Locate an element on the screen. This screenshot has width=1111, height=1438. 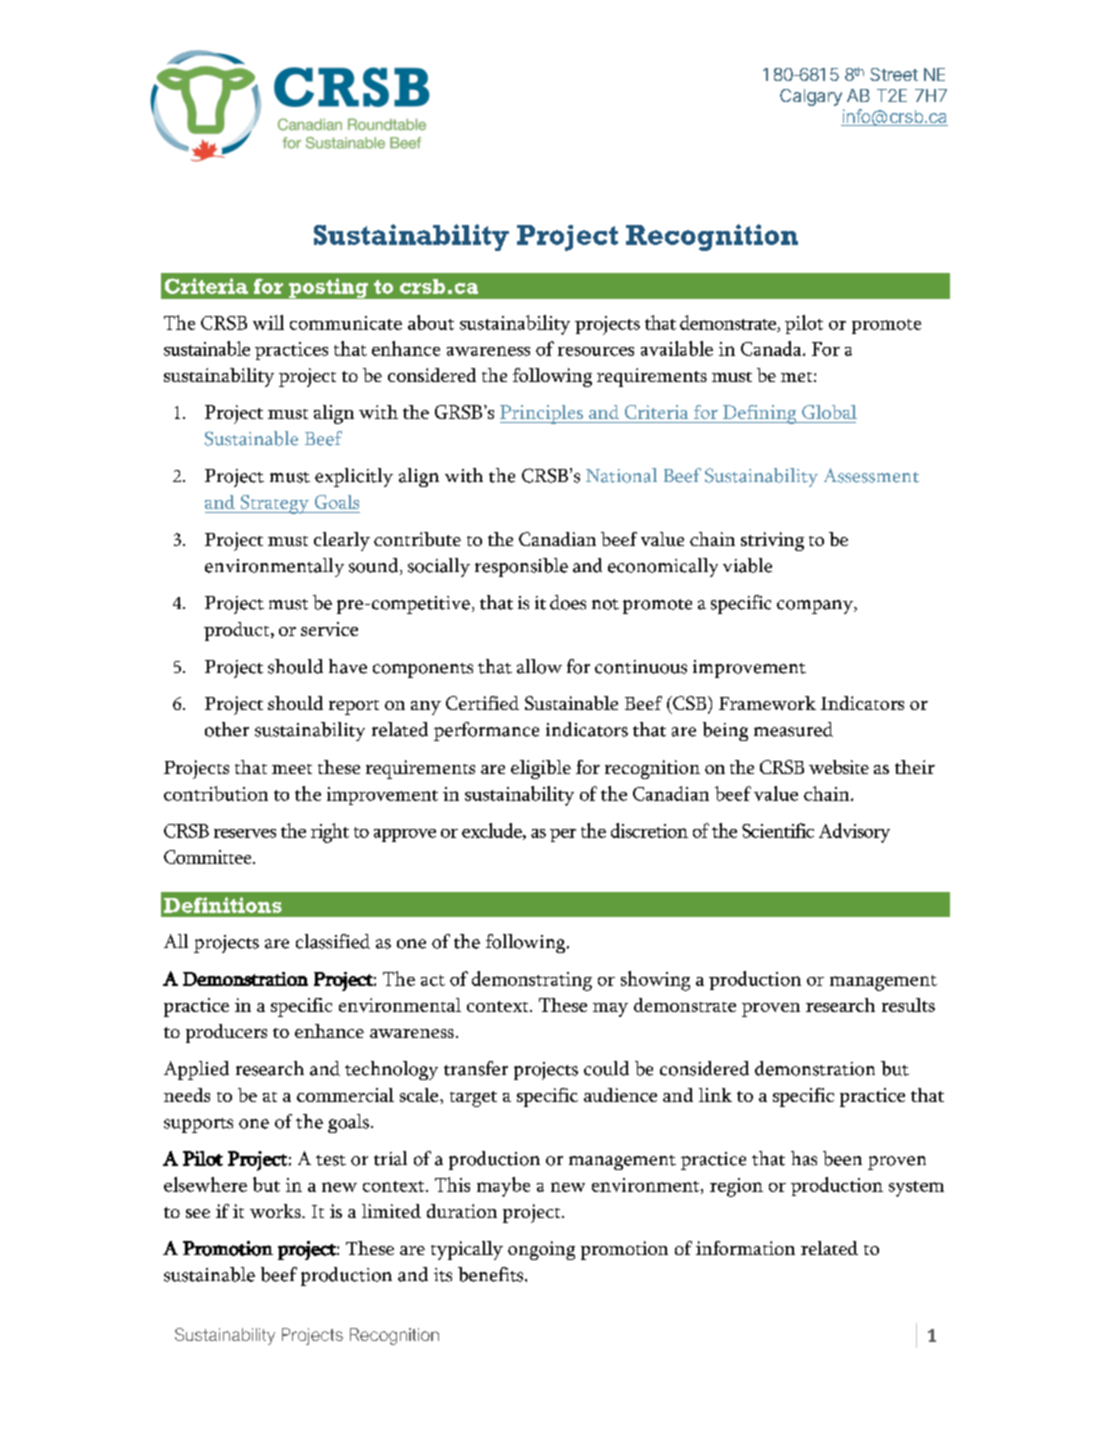
allow is located at coordinates (539, 666).
